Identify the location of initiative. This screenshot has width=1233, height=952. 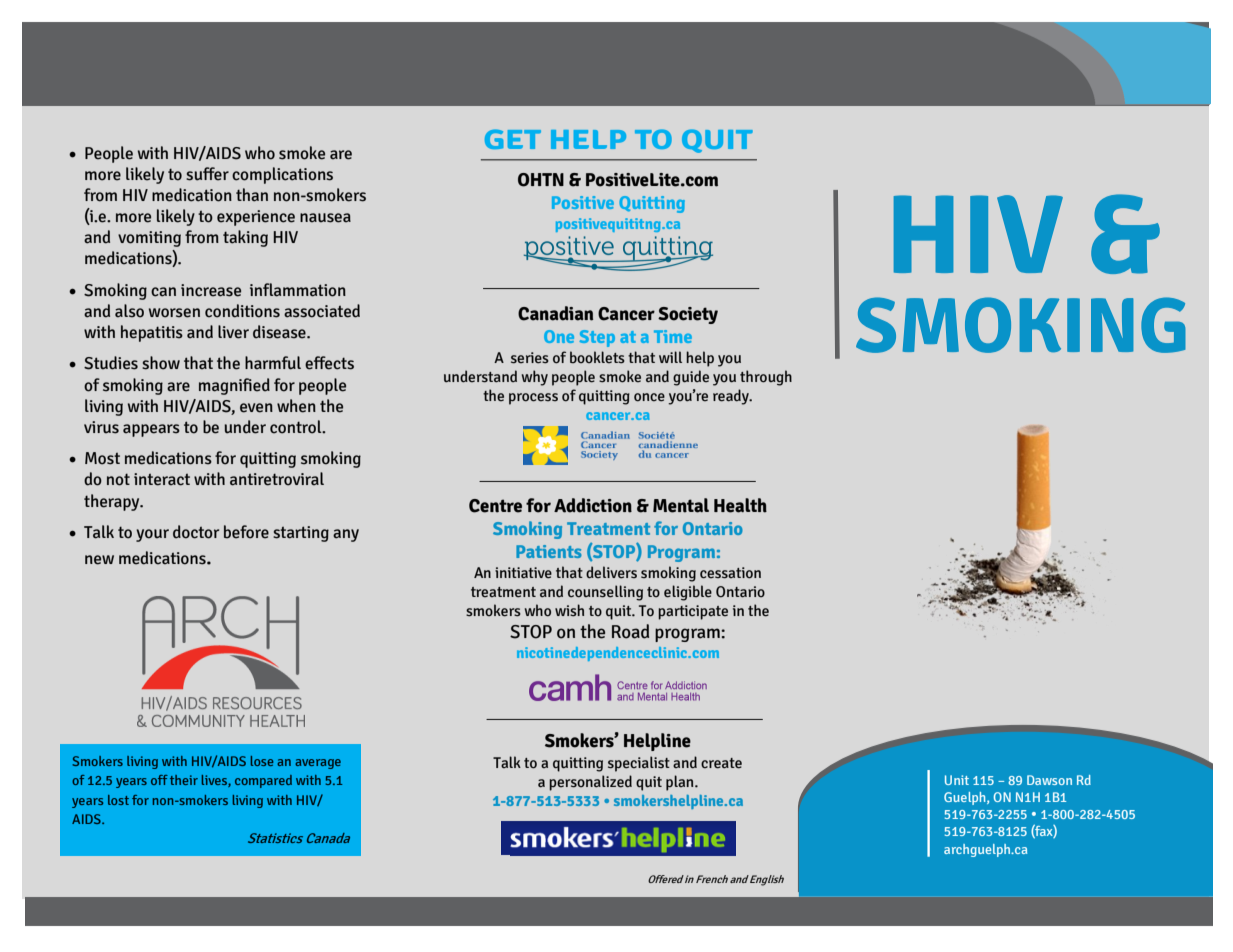
(523, 573).
